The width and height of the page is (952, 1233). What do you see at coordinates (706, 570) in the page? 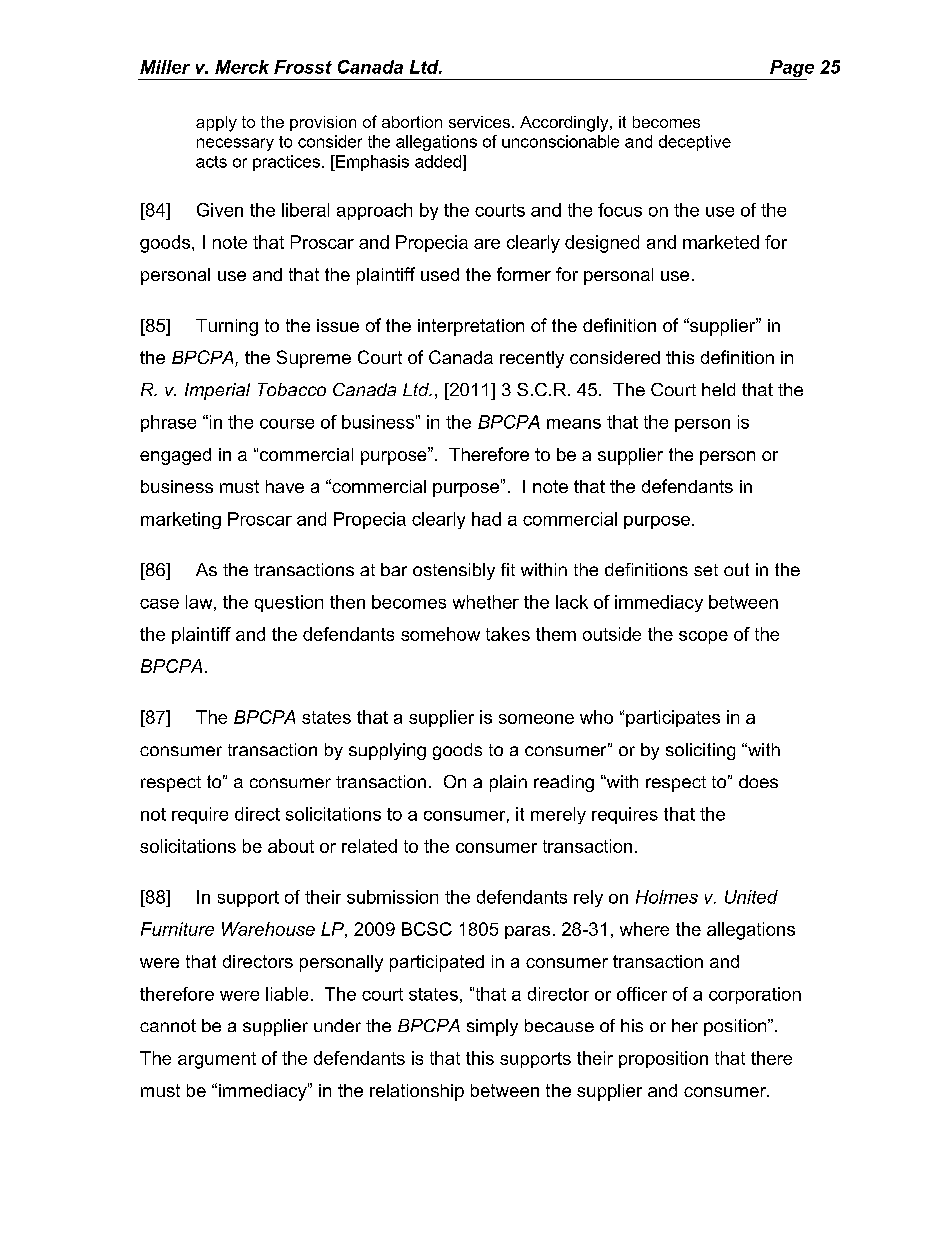
I see `set` at bounding box center [706, 570].
